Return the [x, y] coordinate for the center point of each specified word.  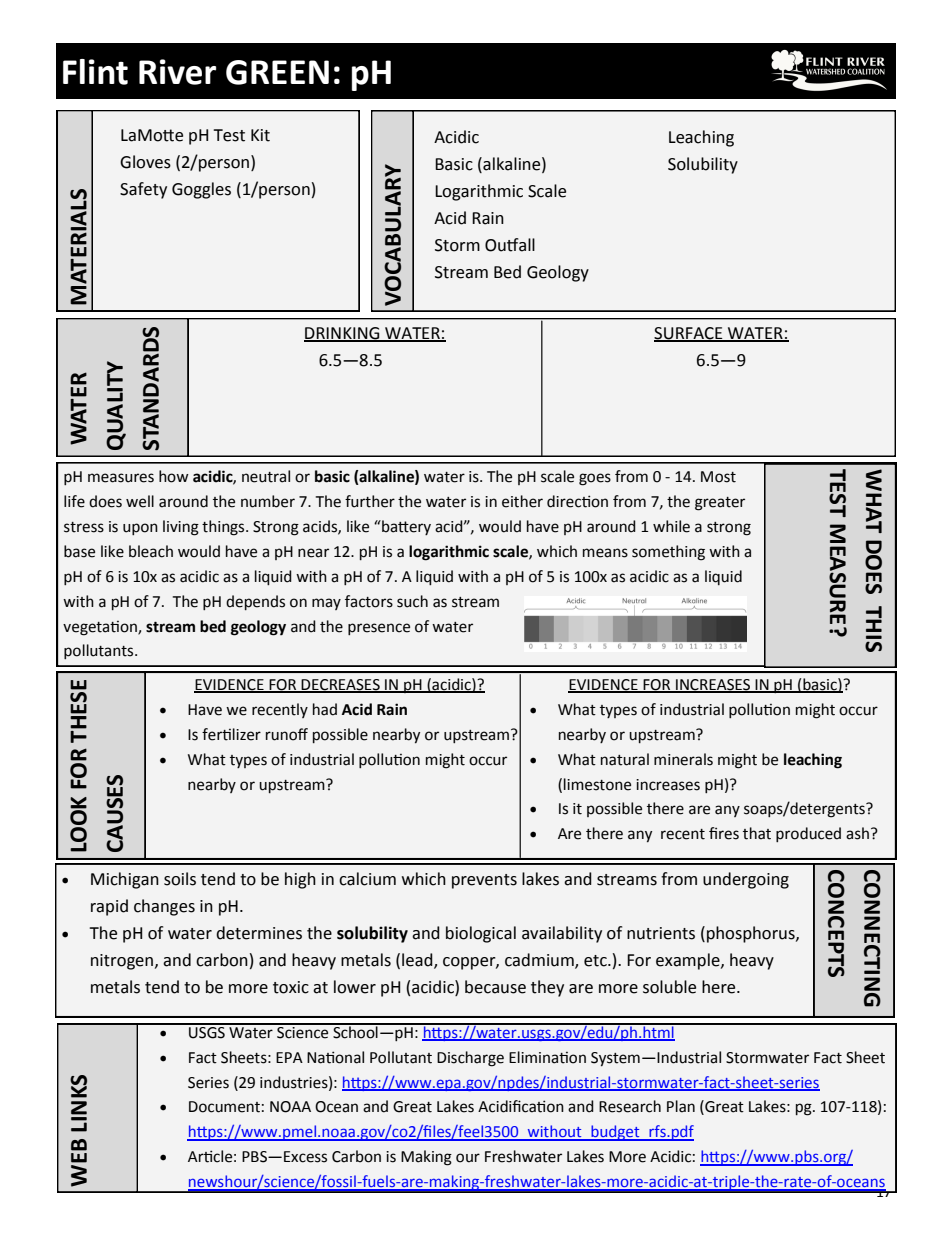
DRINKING [343, 334]
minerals [683, 759]
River [177, 72]
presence [379, 629]
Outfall [510, 245]
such [412, 601]
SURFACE [689, 334]
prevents [484, 881]
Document [224, 1107]
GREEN [277, 72]
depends [255, 602]
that [757, 833]
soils [180, 879]
